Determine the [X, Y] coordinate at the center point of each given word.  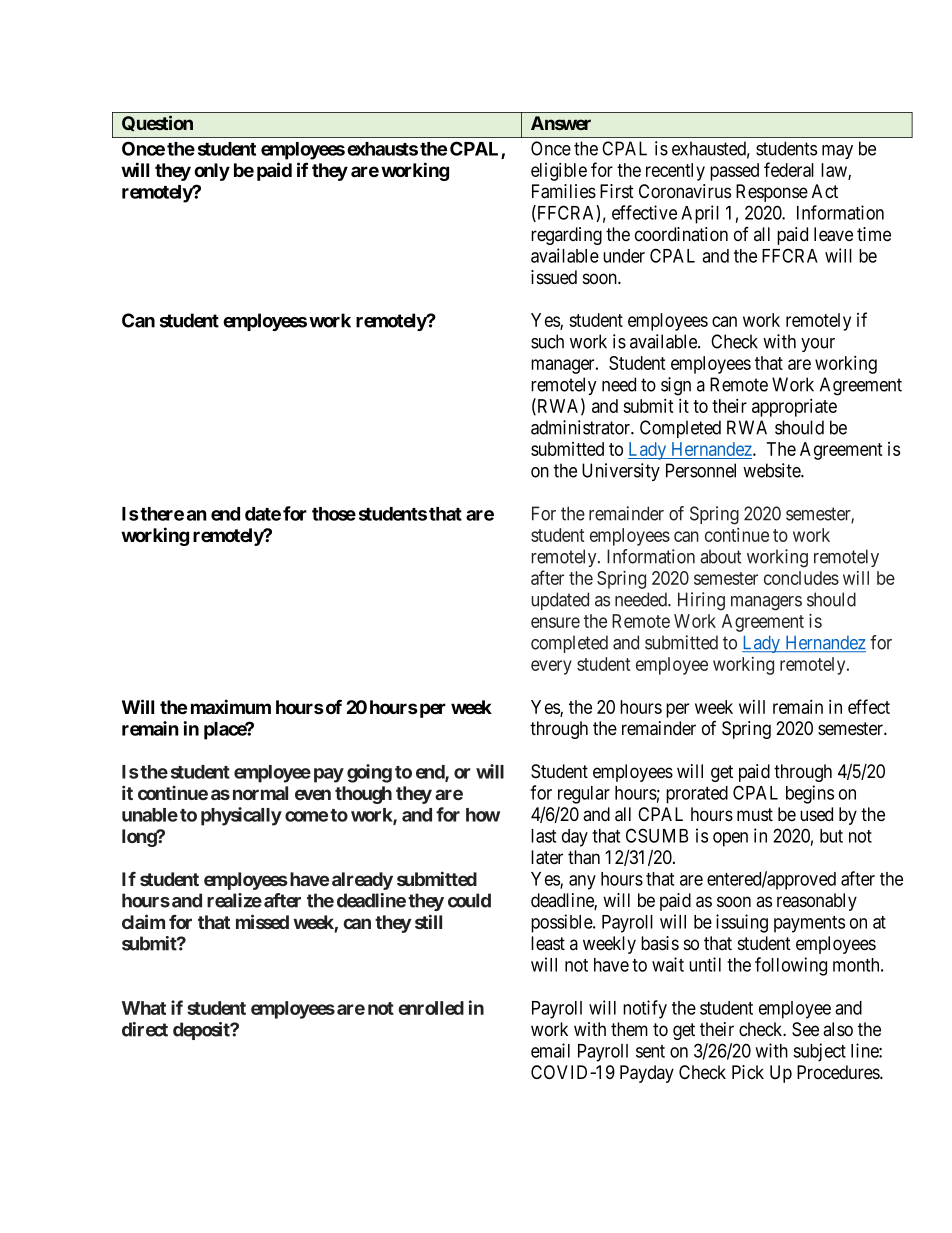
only [212, 172]
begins [810, 794]
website [772, 470]
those [334, 514]
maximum [231, 706]
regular [584, 795]
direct [145, 1029]
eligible [559, 171]
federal [789, 169]
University [621, 472]
